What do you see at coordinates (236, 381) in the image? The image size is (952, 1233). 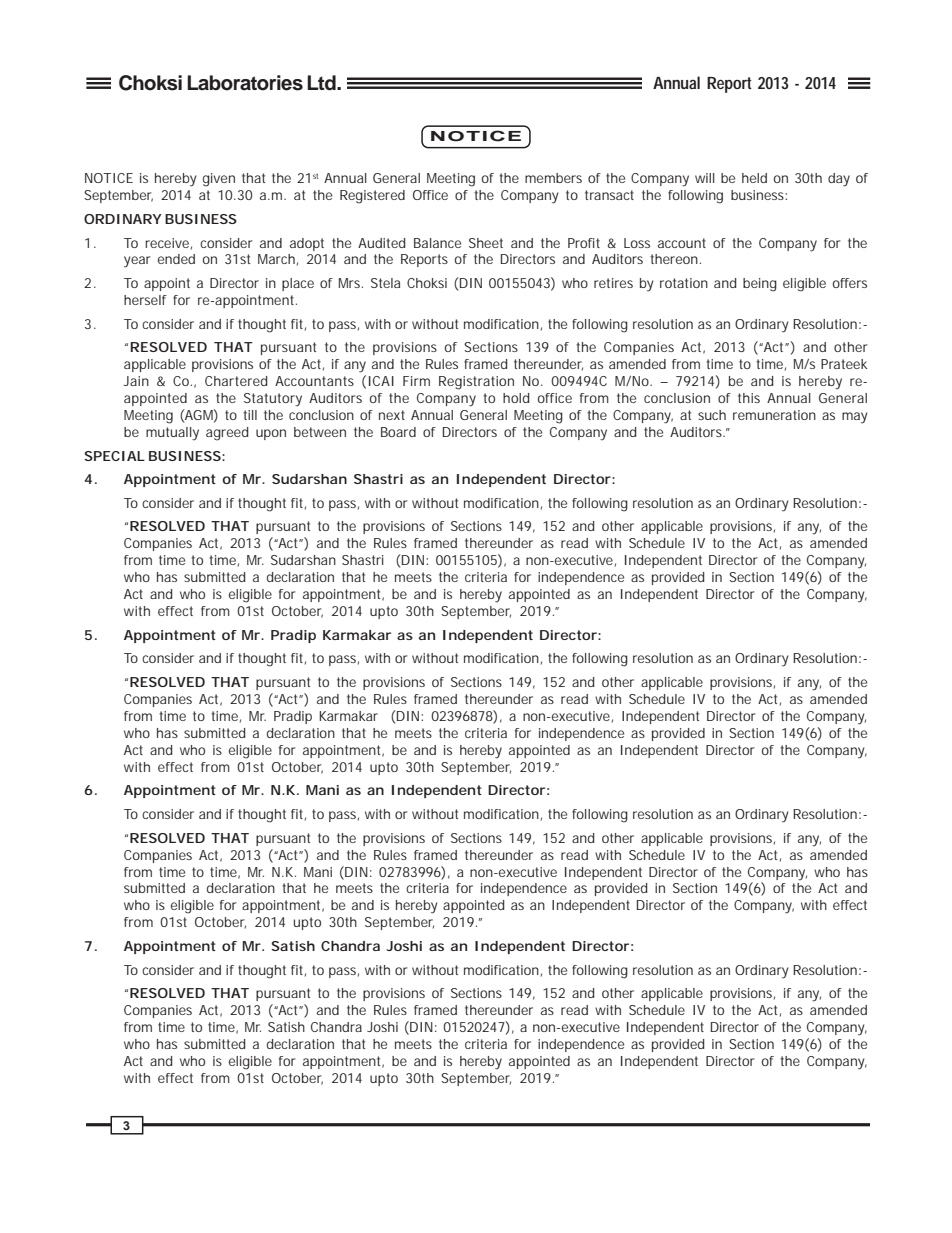 I see `Chartered` at bounding box center [236, 381].
